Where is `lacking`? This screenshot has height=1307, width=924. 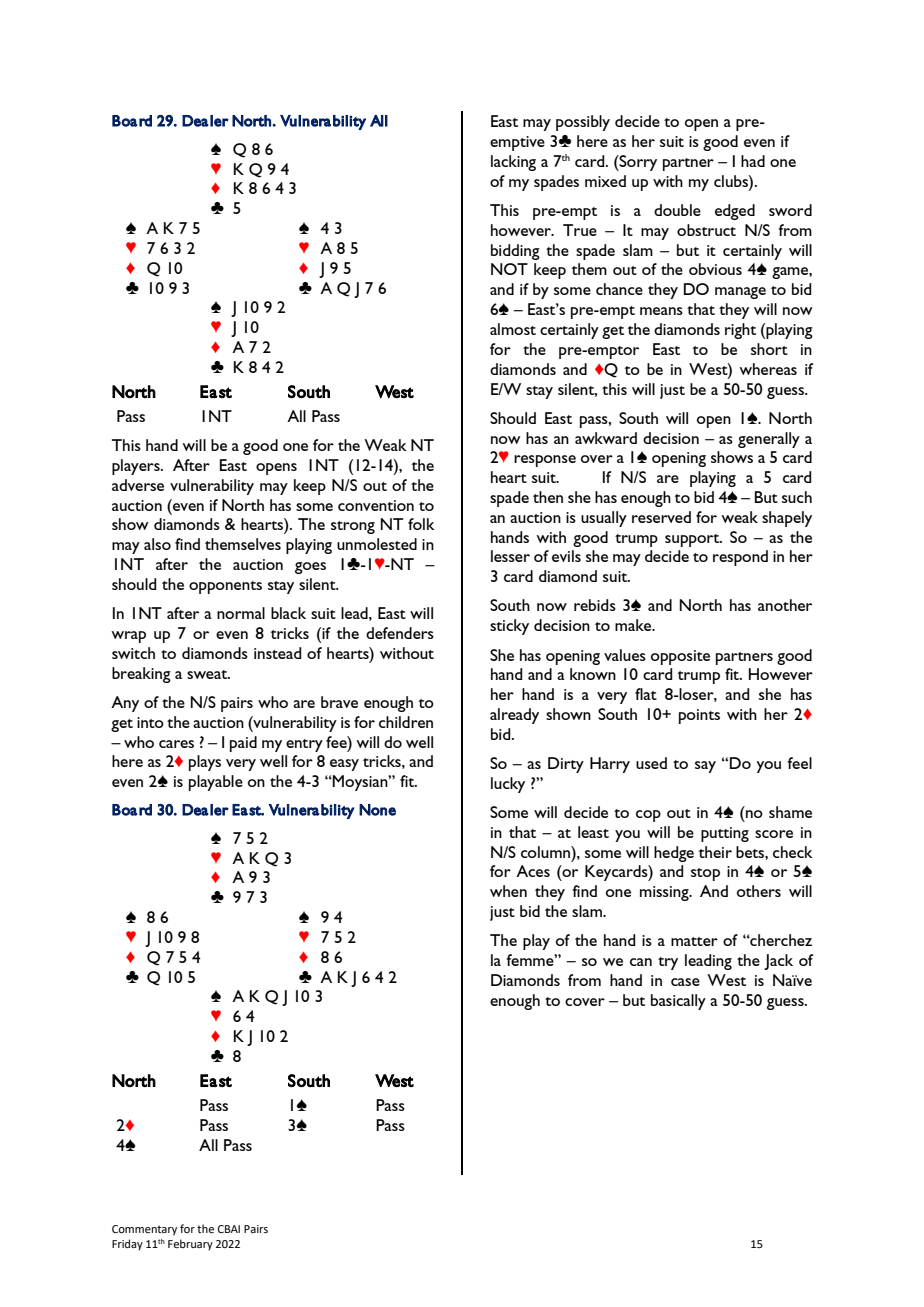
lacking is located at coordinates (513, 163).
